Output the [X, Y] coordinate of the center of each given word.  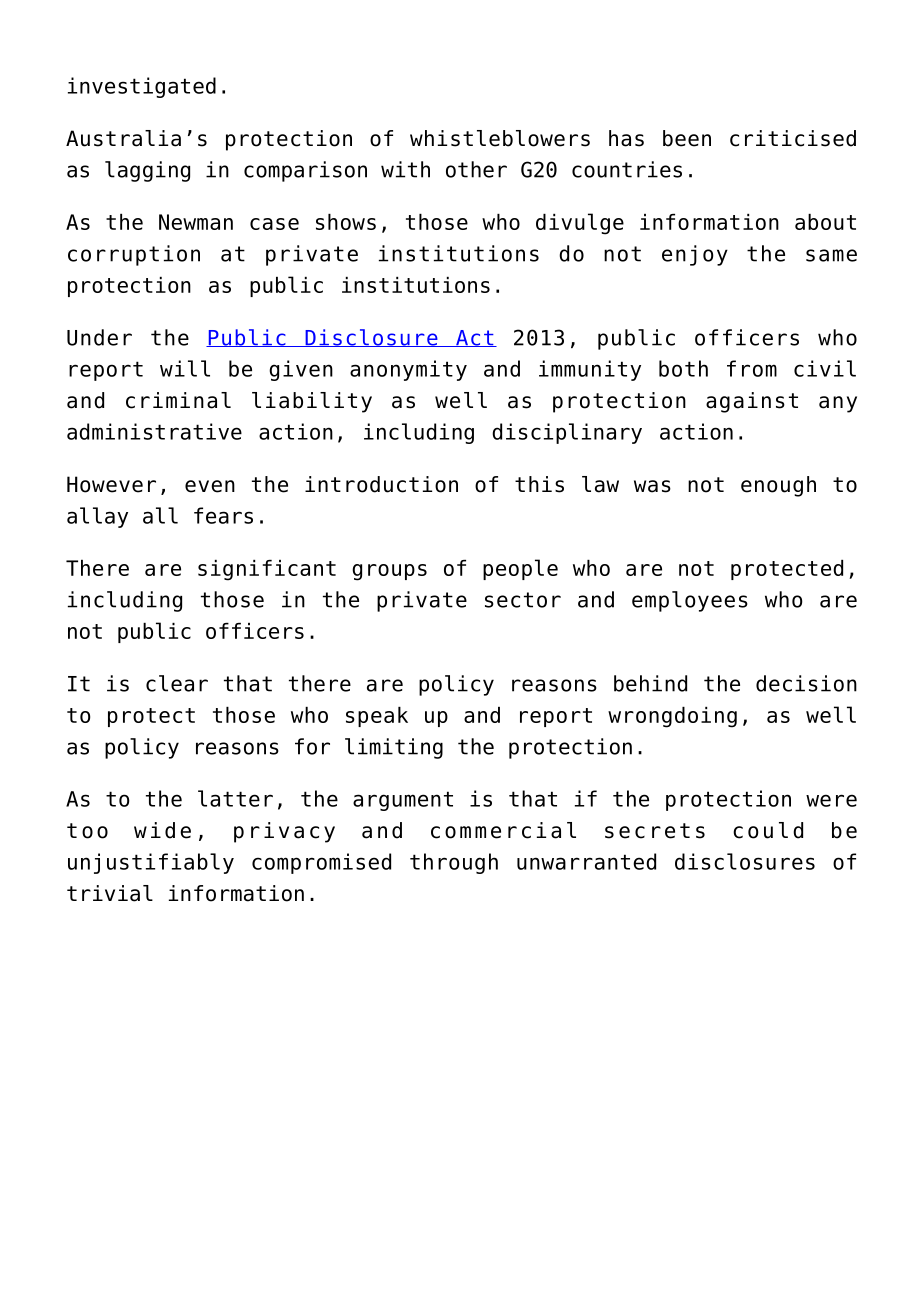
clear [177, 683]
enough [778, 486]
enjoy [695, 255]
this [539, 484]
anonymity [408, 370]
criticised [793, 138]
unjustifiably [151, 863]
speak [377, 717]
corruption [134, 255]
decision [806, 683]
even [210, 486]
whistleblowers [500, 138]
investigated [142, 87]
